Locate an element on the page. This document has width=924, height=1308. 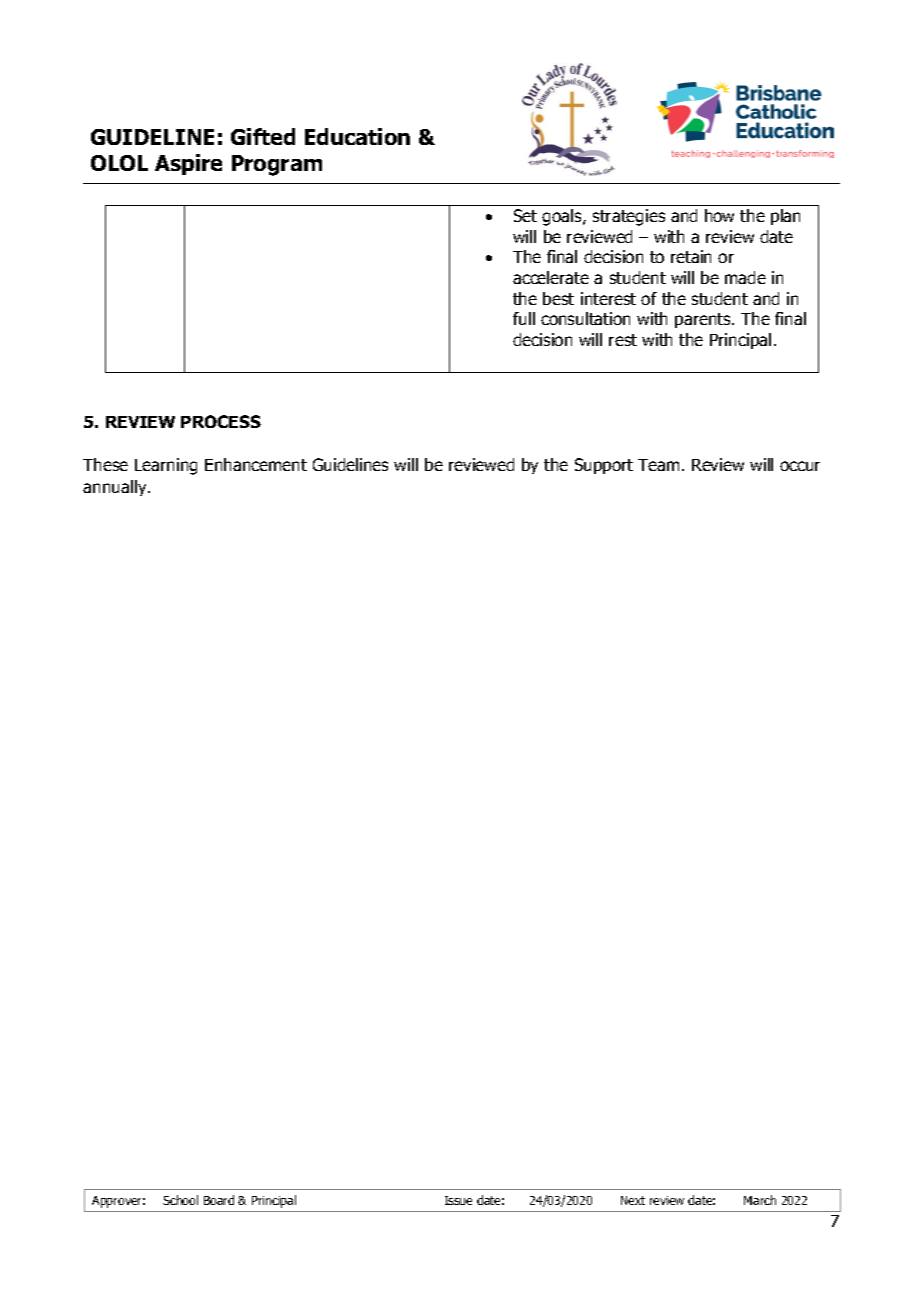
Set is located at coordinates (525, 215).
